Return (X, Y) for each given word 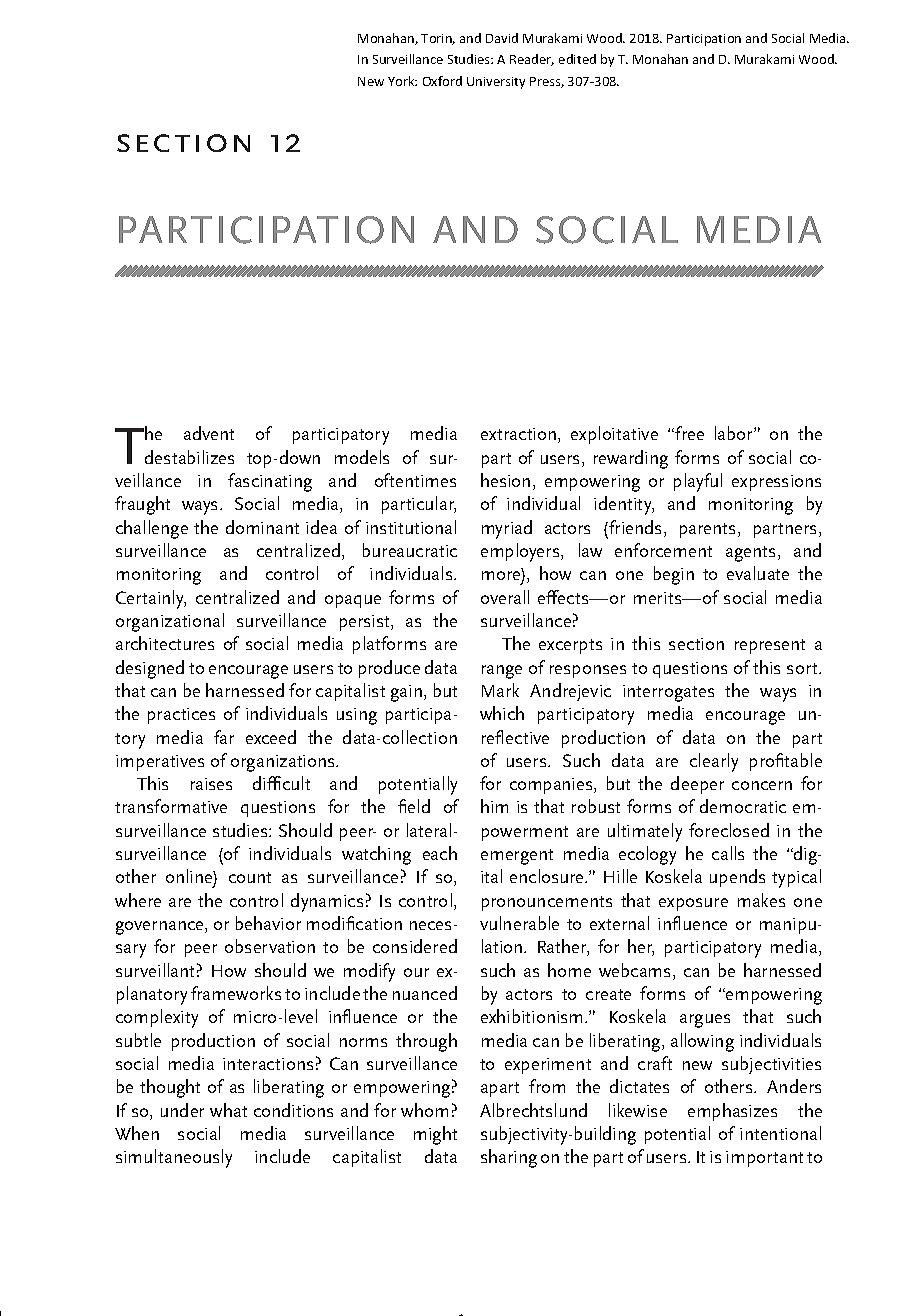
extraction (520, 435)
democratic (743, 806)
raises (211, 784)
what (228, 1110)
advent (209, 433)
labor (735, 433)
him (494, 806)
